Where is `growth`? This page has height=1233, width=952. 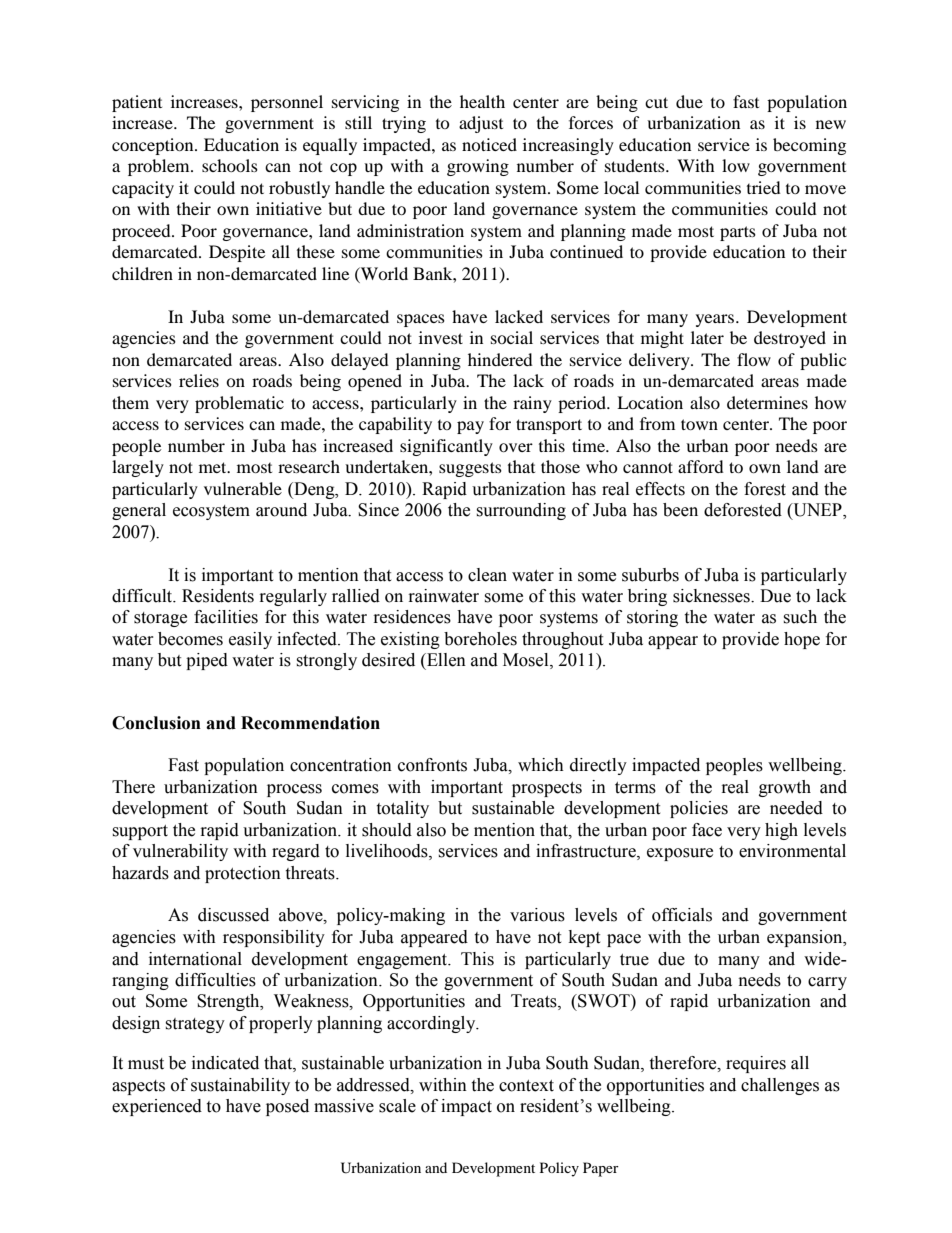
growth is located at coordinates (785, 788).
